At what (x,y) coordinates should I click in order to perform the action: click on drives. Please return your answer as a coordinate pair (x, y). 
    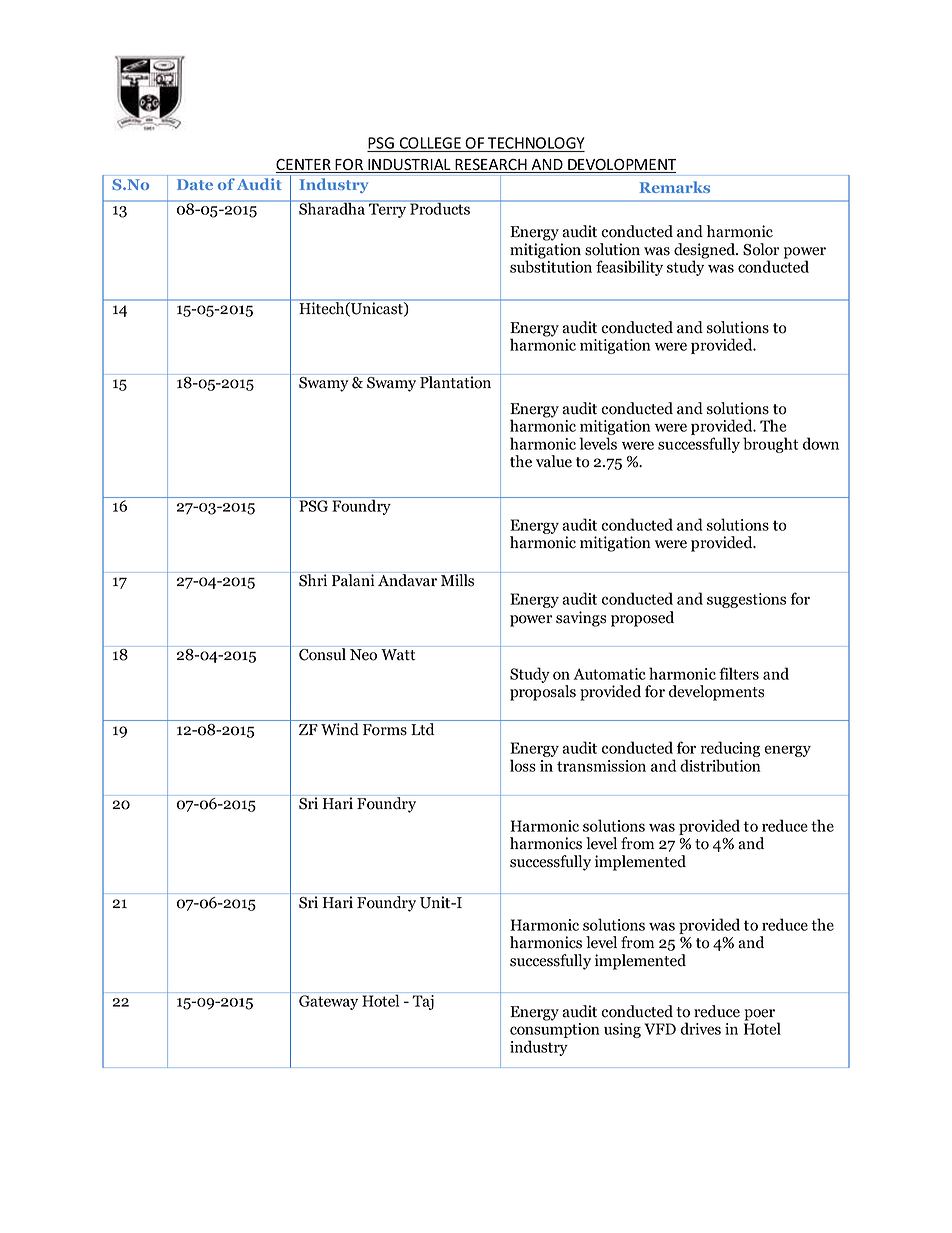
    Looking at the image, I should click on (700, 1028).
